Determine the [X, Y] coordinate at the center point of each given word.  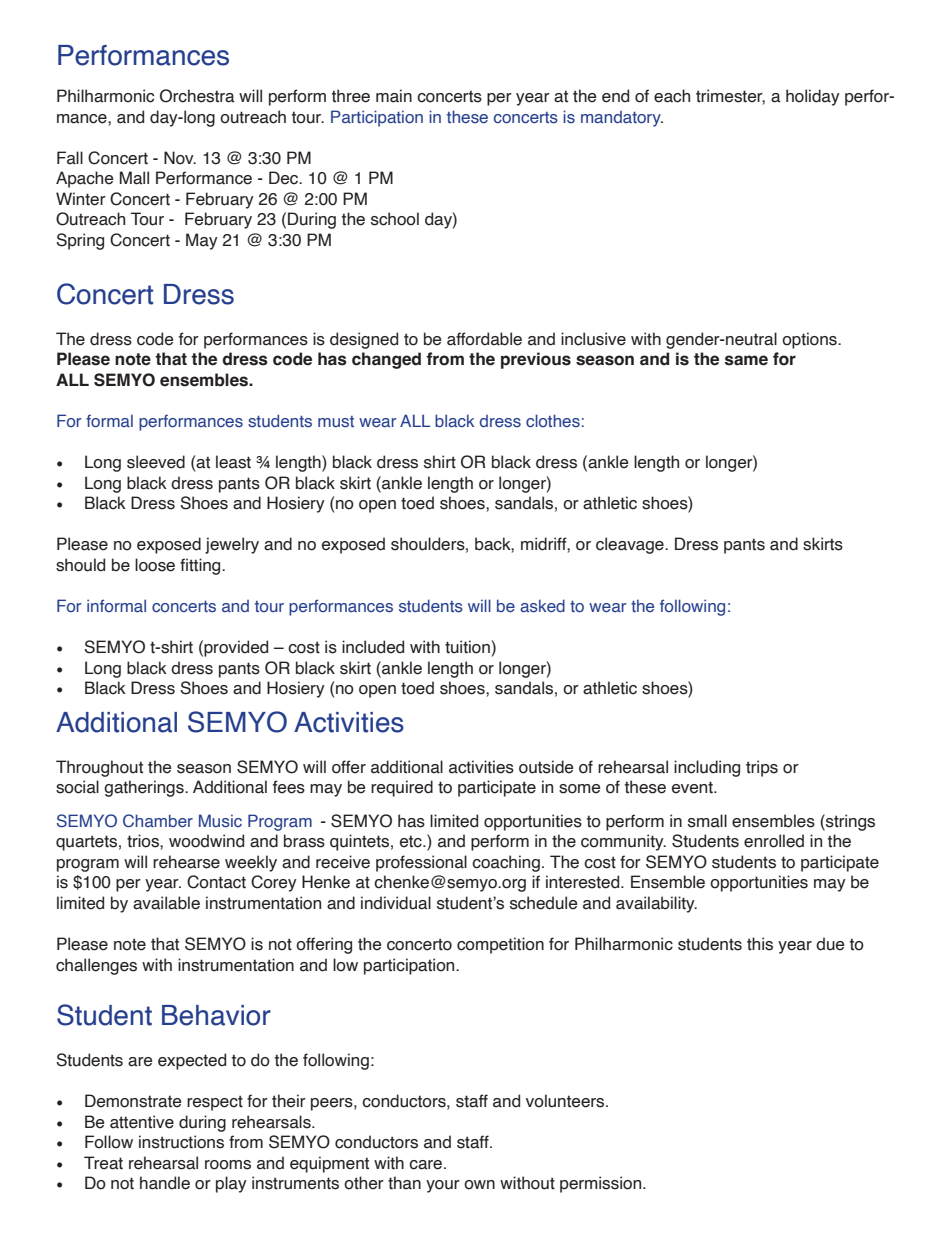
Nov [180, 158]
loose [155, 565]
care [427, 1165]
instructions [181, 1142]
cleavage [631, 545]
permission [602, 1184]
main [394, 96]
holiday [813, 97]
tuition [467, 647]
